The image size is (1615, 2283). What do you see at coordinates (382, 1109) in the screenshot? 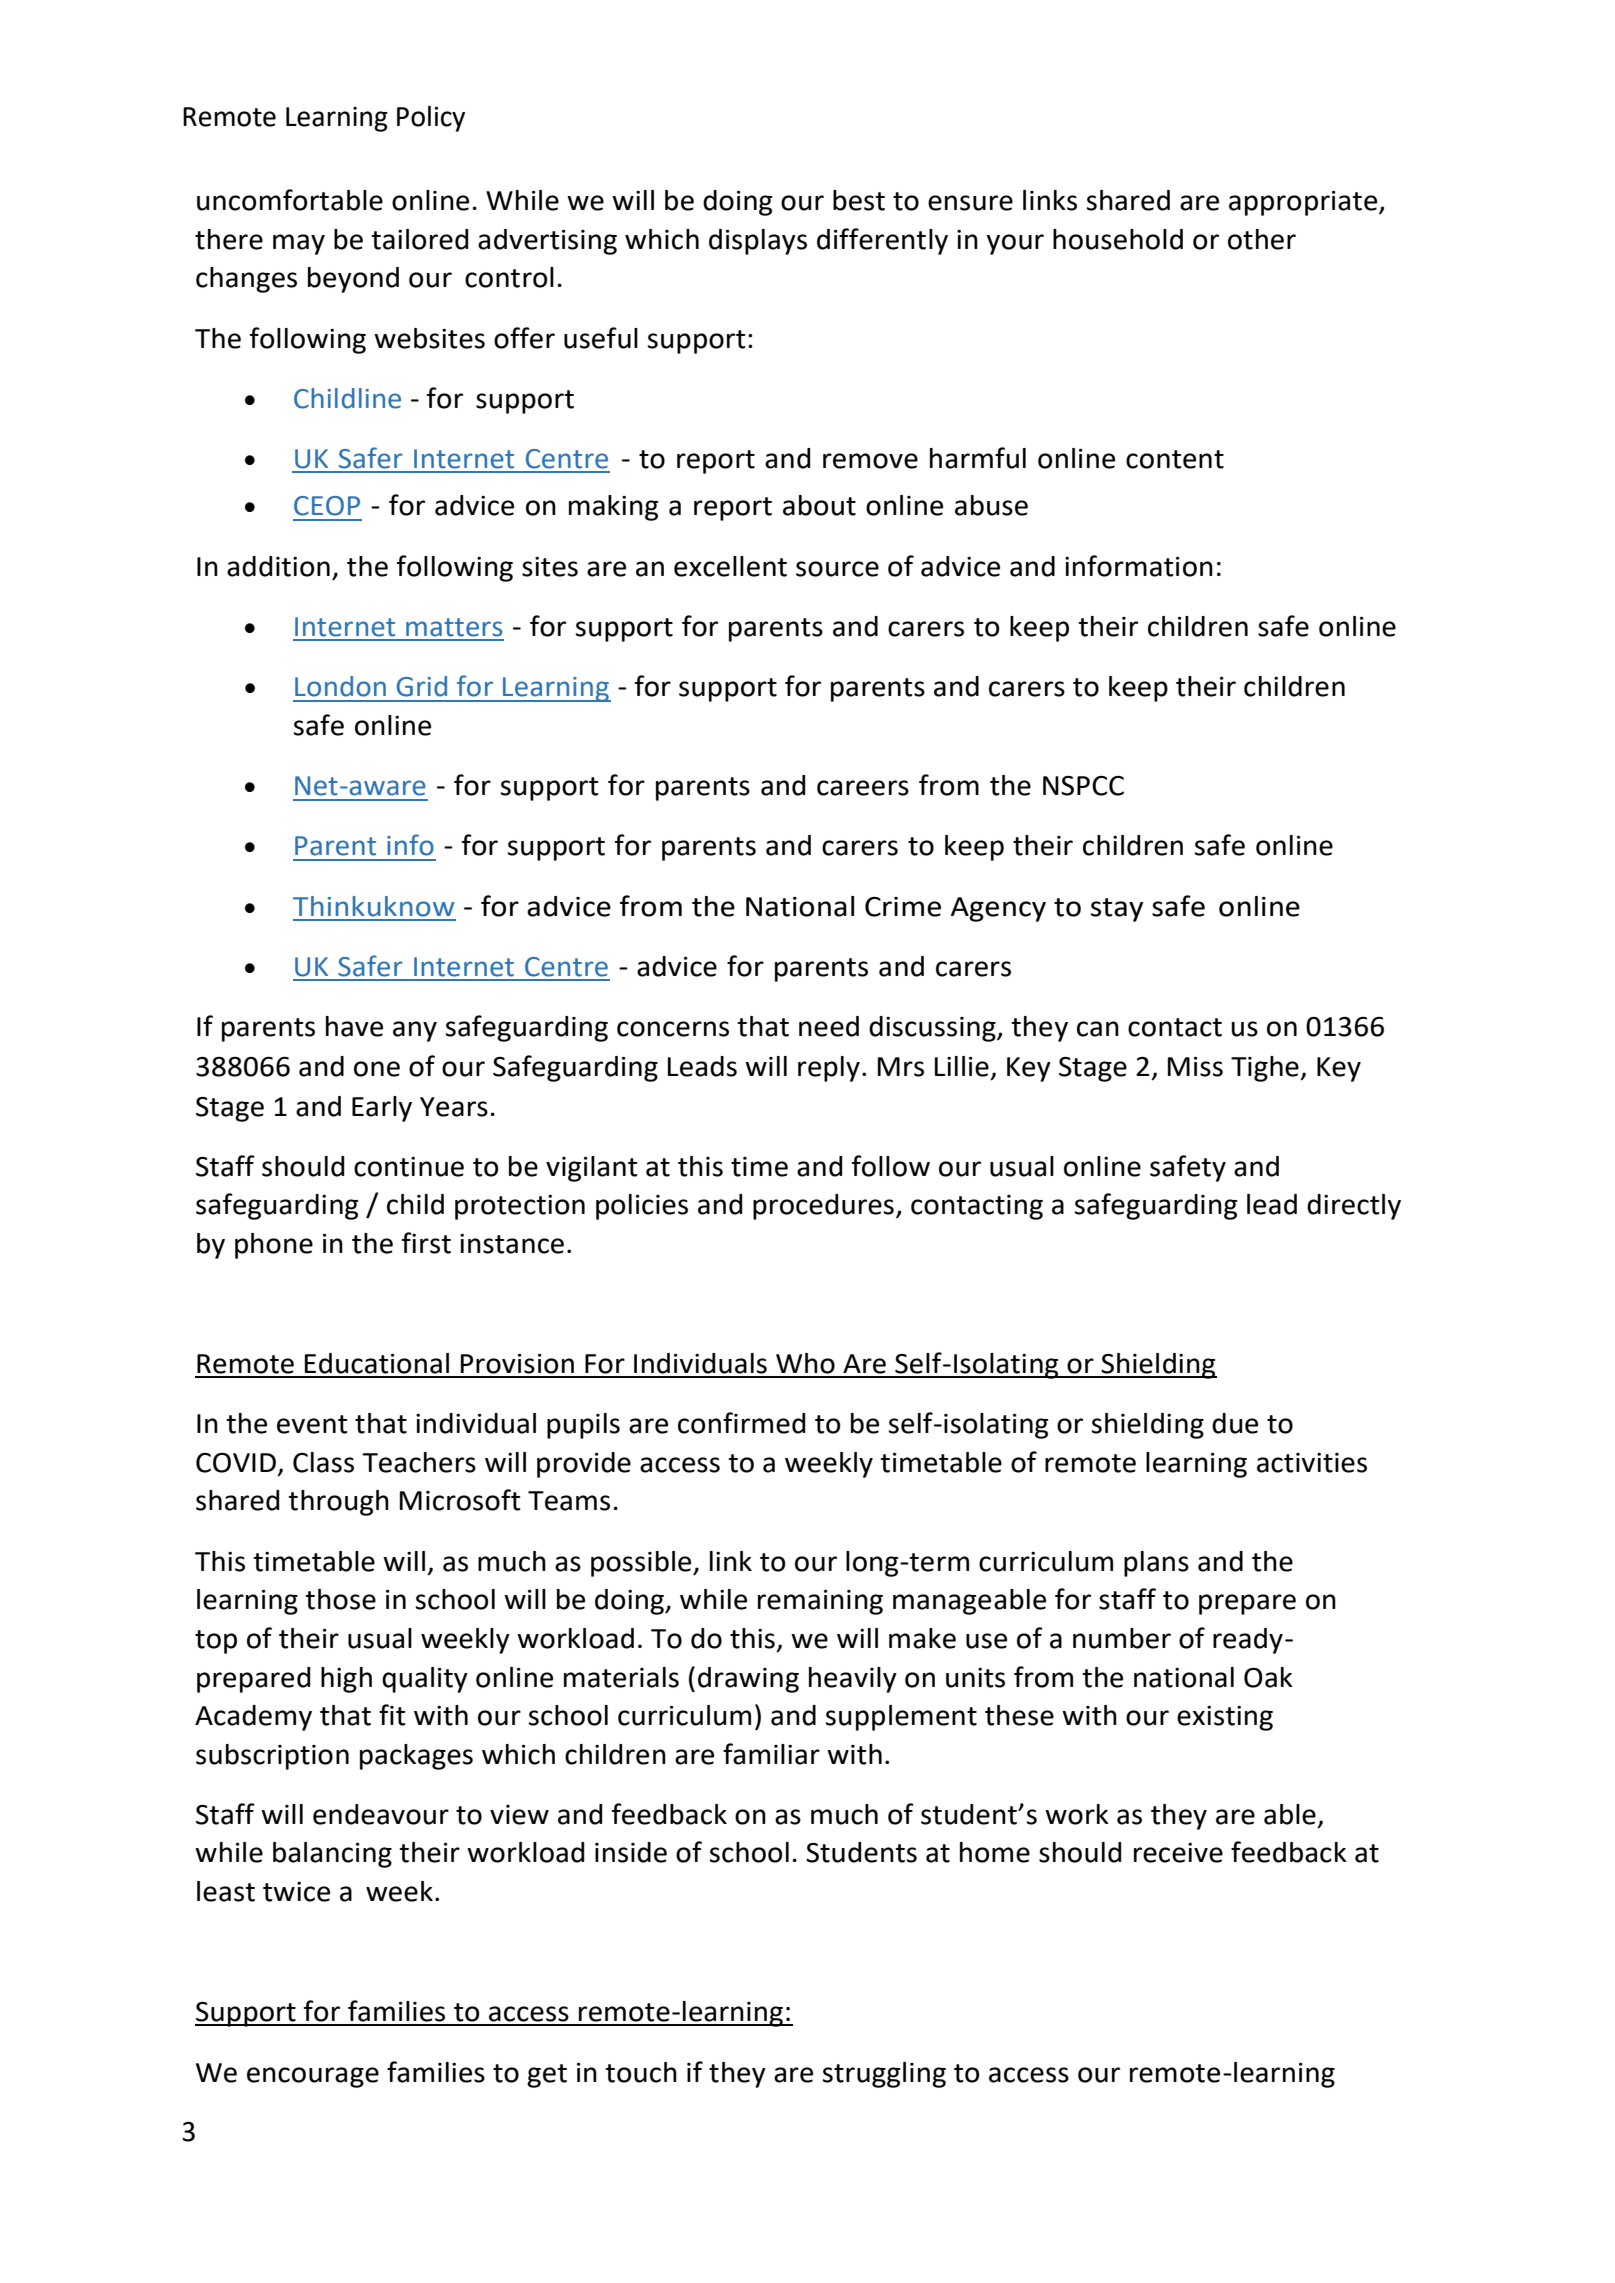
I see `Early` at bounding box center [382, 1109].
